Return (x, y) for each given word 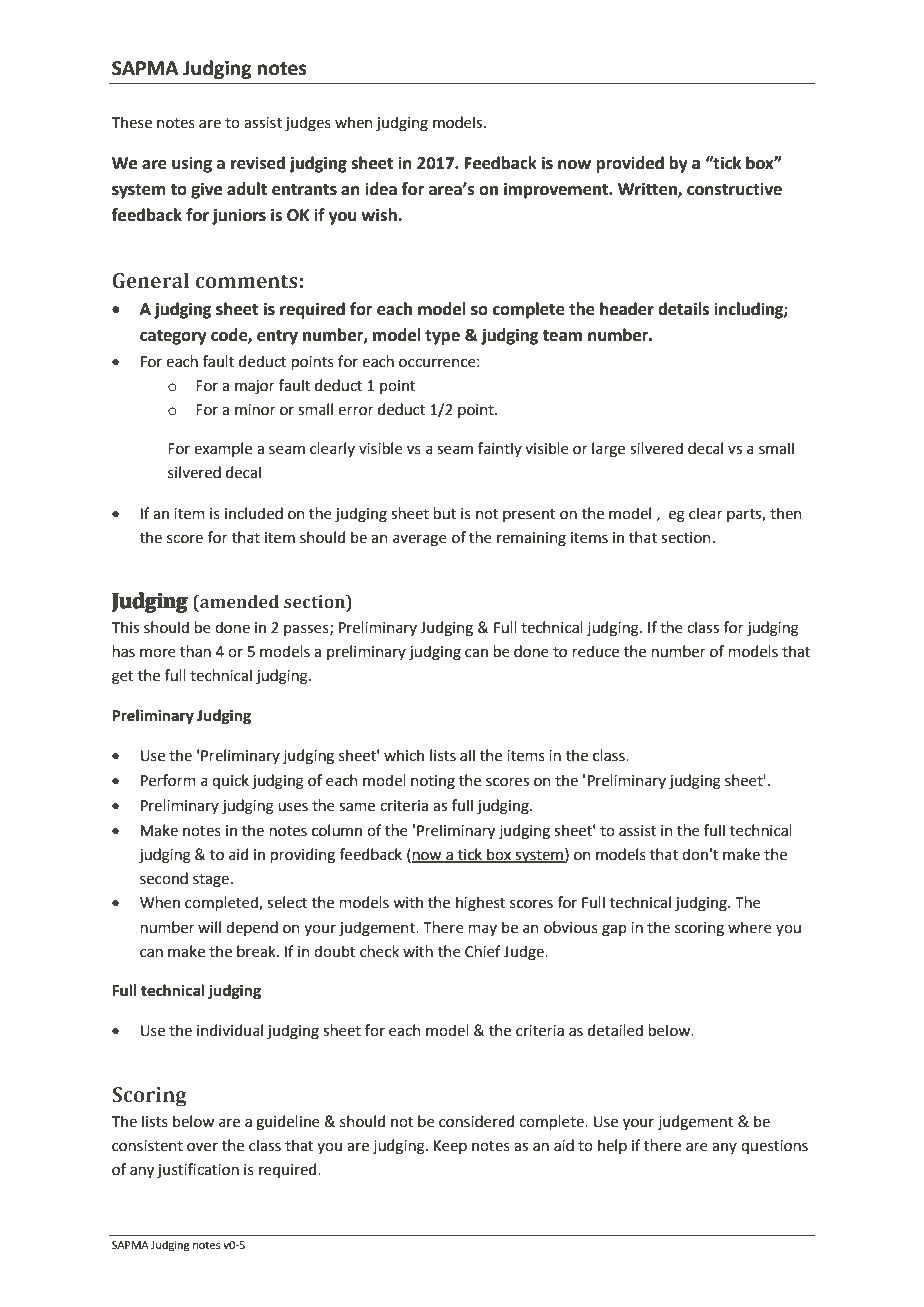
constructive (734, 189)
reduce (596, 651)
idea (381, 189)
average (420, 540)
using (192, 165)
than (195, 651)
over (202, 1147)
